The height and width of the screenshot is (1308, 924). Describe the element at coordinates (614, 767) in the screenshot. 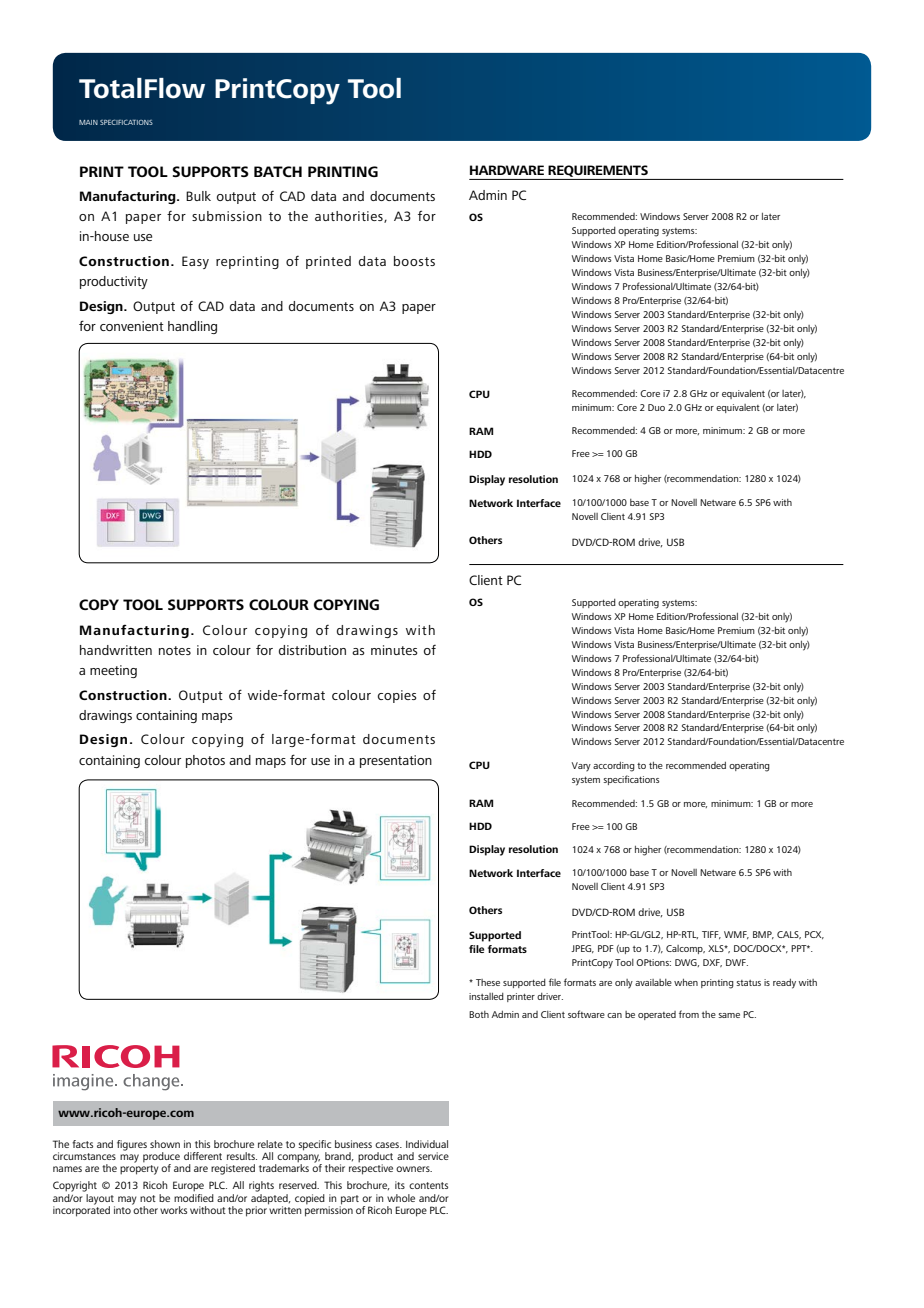

I see `according` at that location.
